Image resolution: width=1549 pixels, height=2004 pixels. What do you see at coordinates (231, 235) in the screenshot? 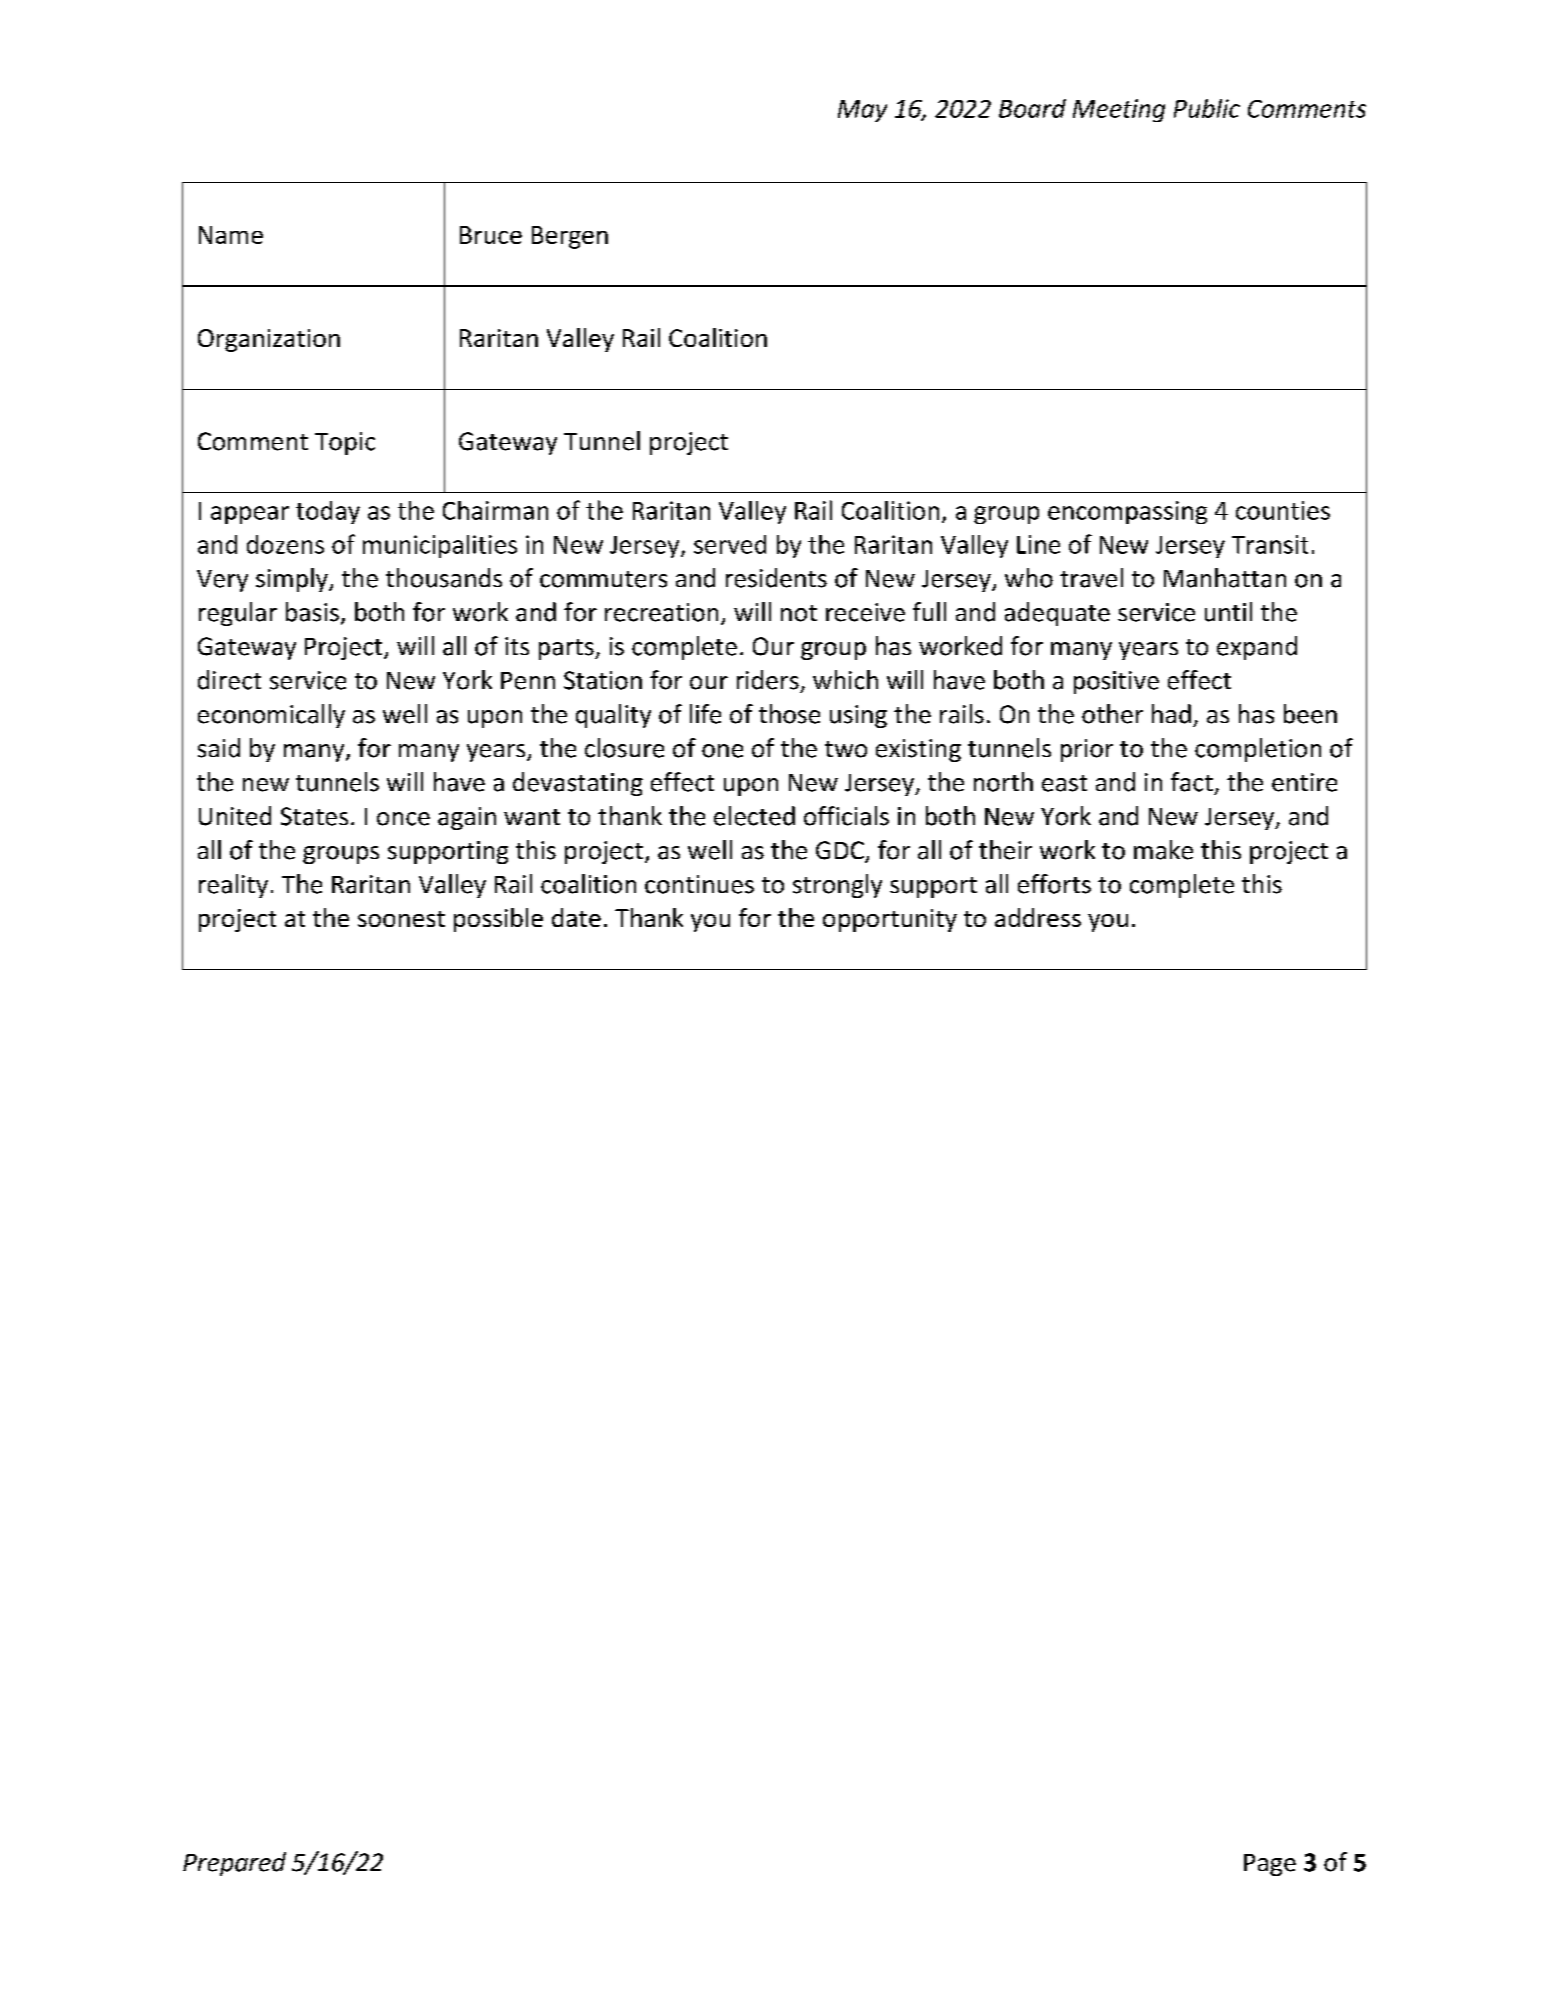
I see `Name` at bounding box center [231, 235].
